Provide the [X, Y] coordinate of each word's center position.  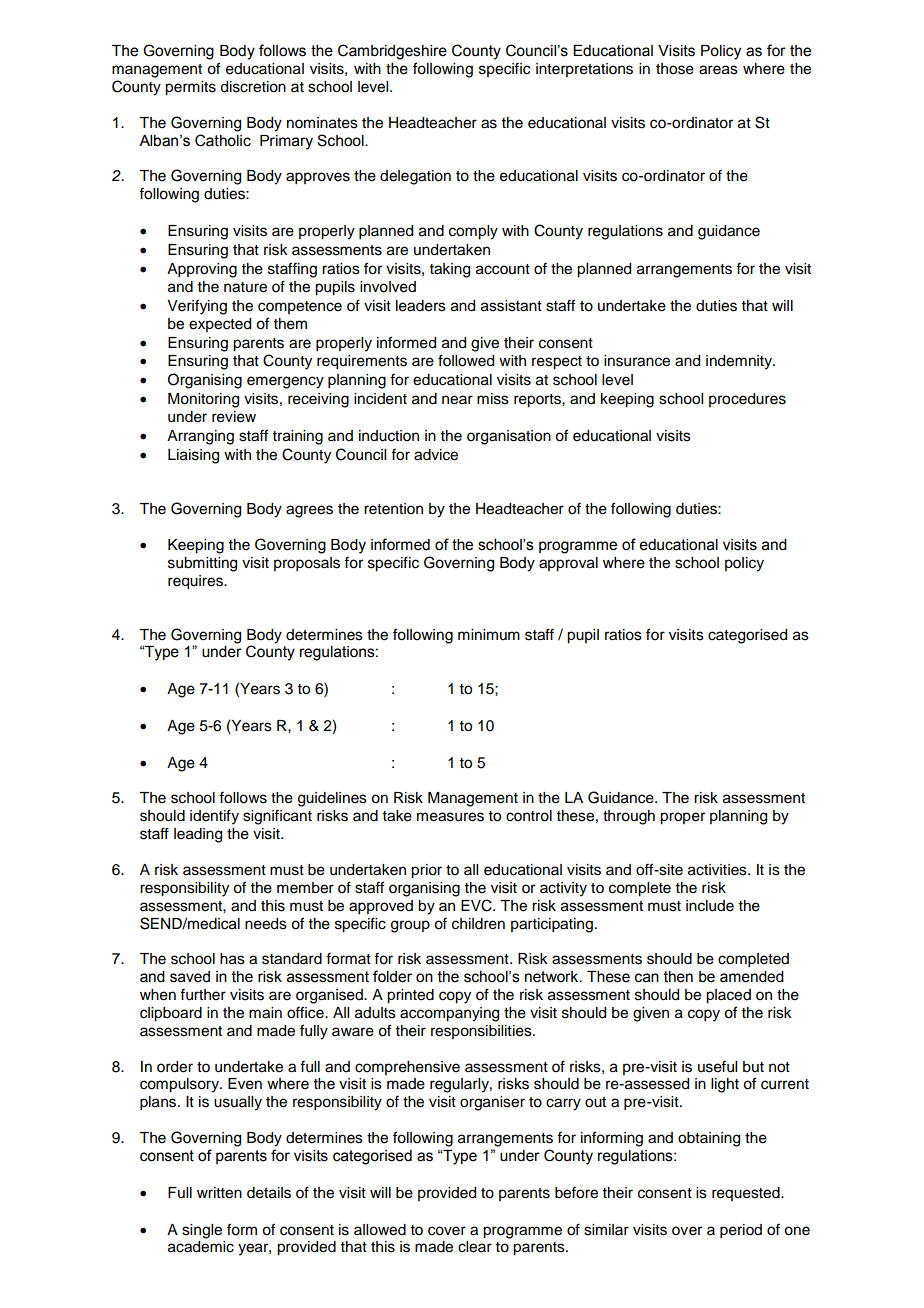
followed [466, 360]
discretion [253, 87]
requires [196, 582]
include [710, 906]
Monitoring [203, 400]
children [478, 924]
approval [568, 564]
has [232, 959]
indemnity [740, 362]
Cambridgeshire [392, 52]
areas [718, 70]
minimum [489, 634]
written [219, 1193]
